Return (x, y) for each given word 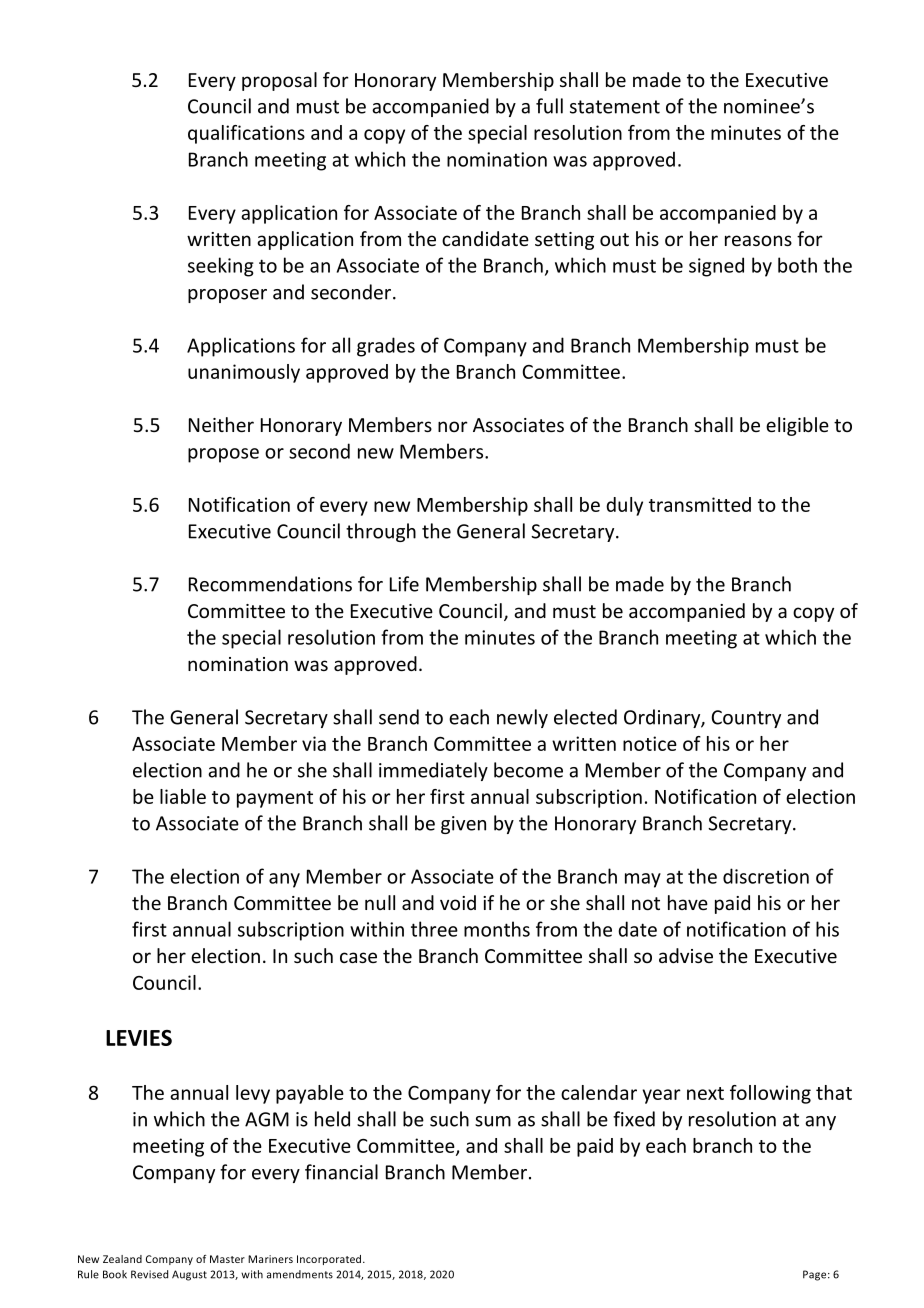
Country (746, 719)
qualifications (246, 134)
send (399, 717)
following (770, 1094)
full (549, 106)
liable (183, 796)
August (189, 1275)
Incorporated (330, 1260)
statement (615, 107)
